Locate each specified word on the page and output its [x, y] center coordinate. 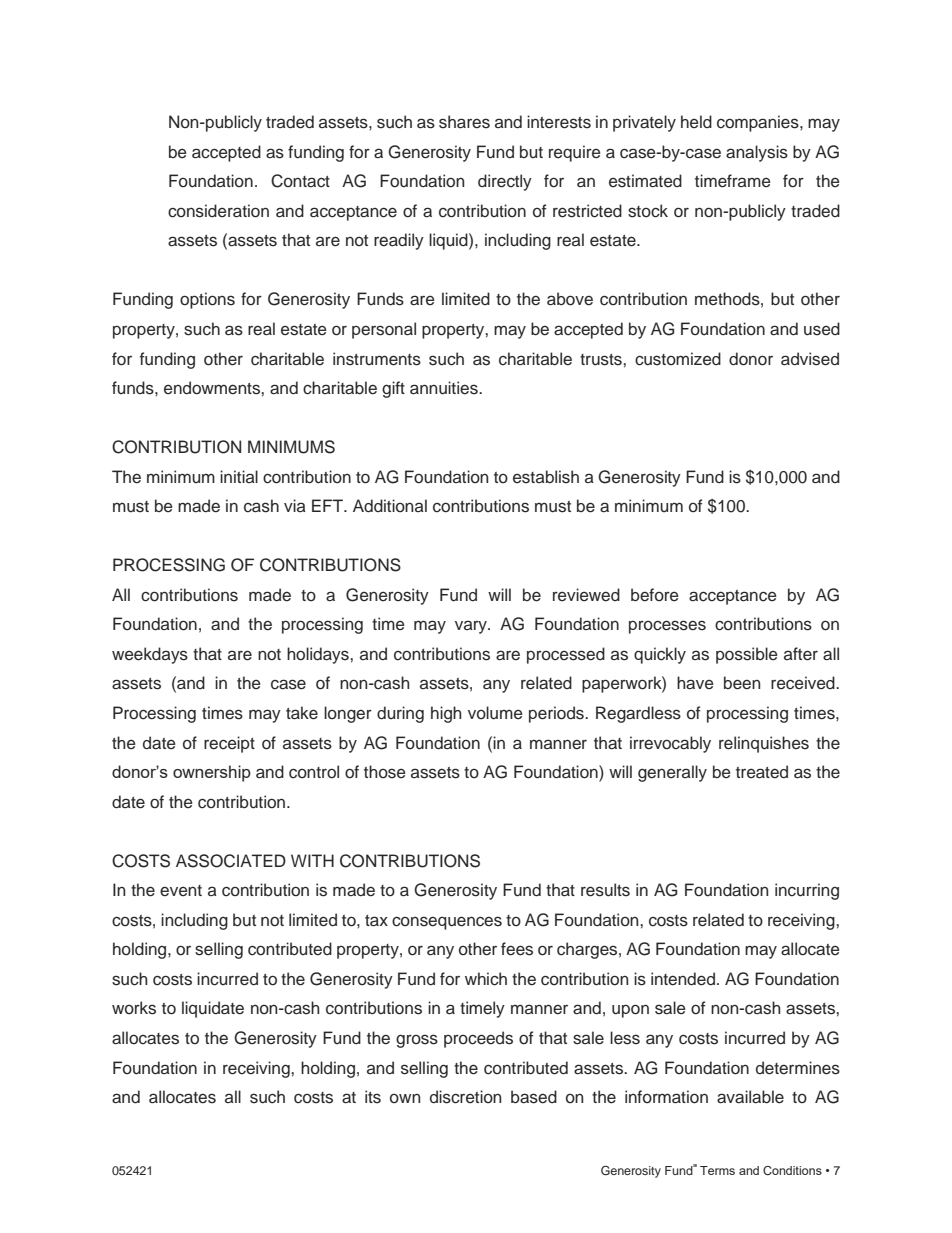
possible [747, 655]
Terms [717, 1170]
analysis [757, 153]
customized [678, 359]
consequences [447, 923]
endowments [213, 388]
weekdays [150, 655]
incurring [807, 891]
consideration [218, 211]
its [373, 1097]
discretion [465, 1097]
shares [464, 122]
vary [472, 627]
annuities [445, 388]
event [181, 891]
